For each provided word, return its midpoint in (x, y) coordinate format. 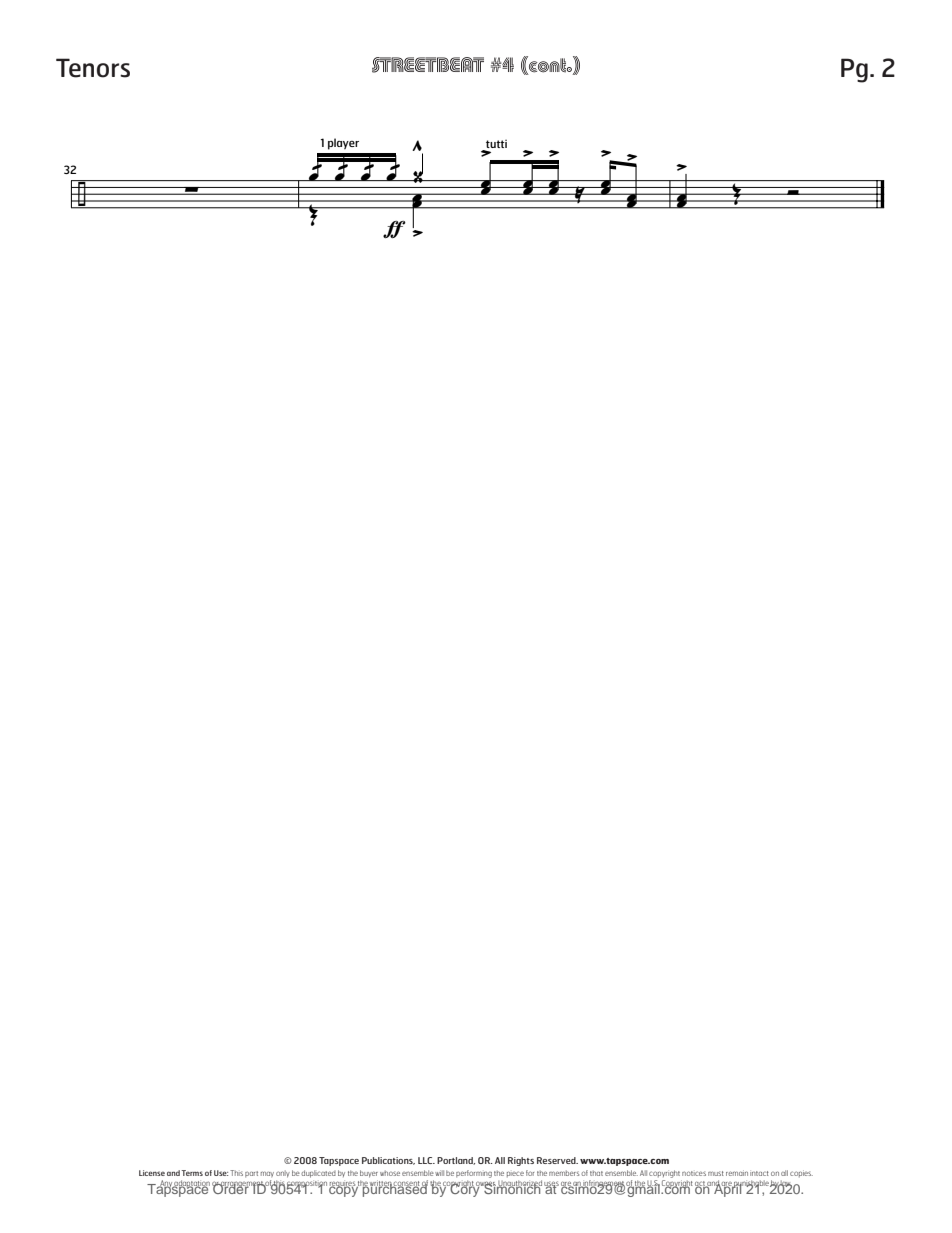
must (716, 1173)
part (251, 1174)
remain (737, 1173)
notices (694, 1173)
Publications (388, 1161)
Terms (192, 1173)
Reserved (557, 1160)
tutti (496, 144)
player (343, 144)
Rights (521, 1161)
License (152, 1173)
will (439, 1173)
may (267, 1174)
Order (231, 1187)
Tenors (93, 68)
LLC (426, 1160)
